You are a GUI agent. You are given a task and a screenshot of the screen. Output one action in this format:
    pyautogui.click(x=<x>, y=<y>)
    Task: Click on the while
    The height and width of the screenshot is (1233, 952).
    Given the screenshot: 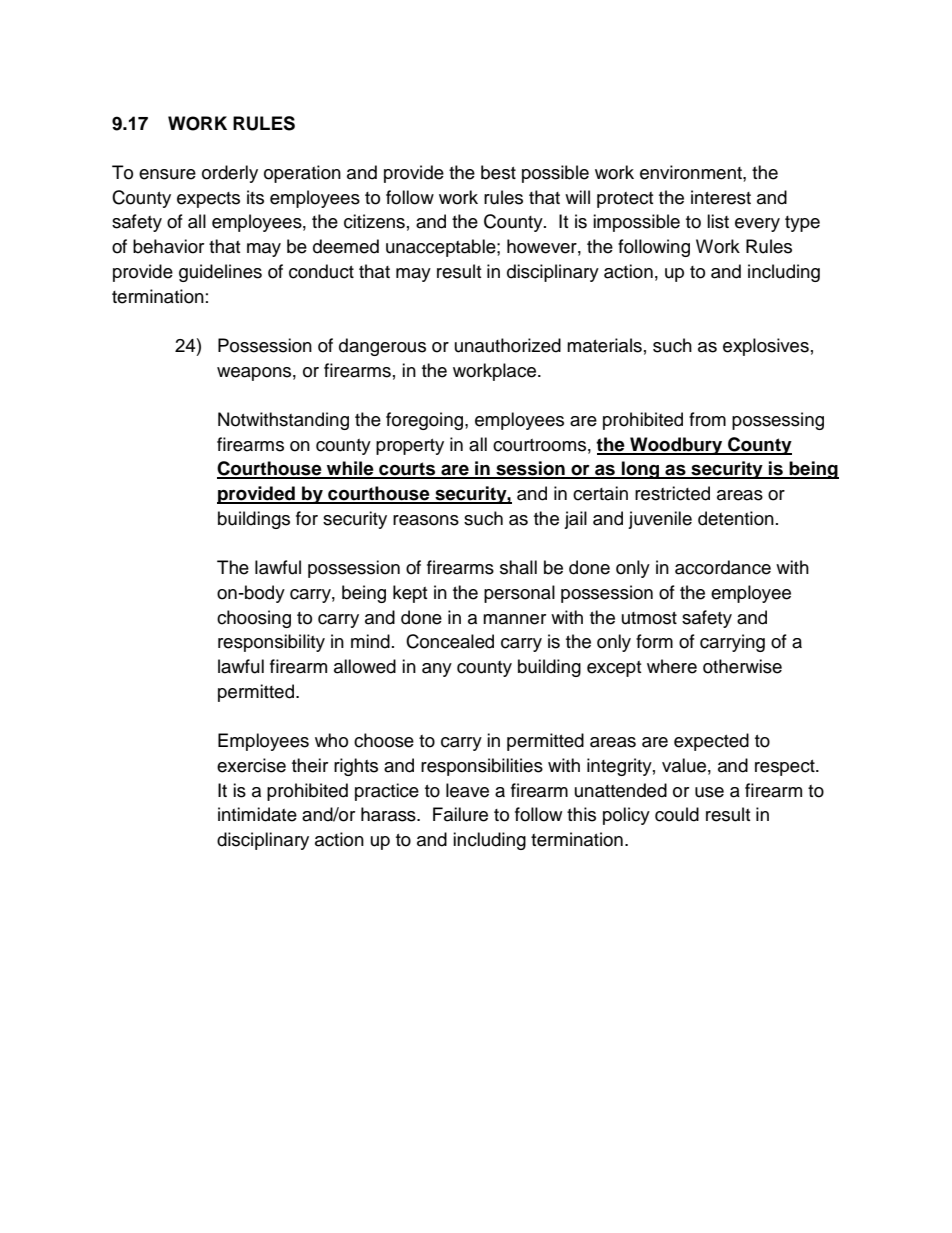 What is the action you would take?
    pyautogui.click(x=350, y=469)
